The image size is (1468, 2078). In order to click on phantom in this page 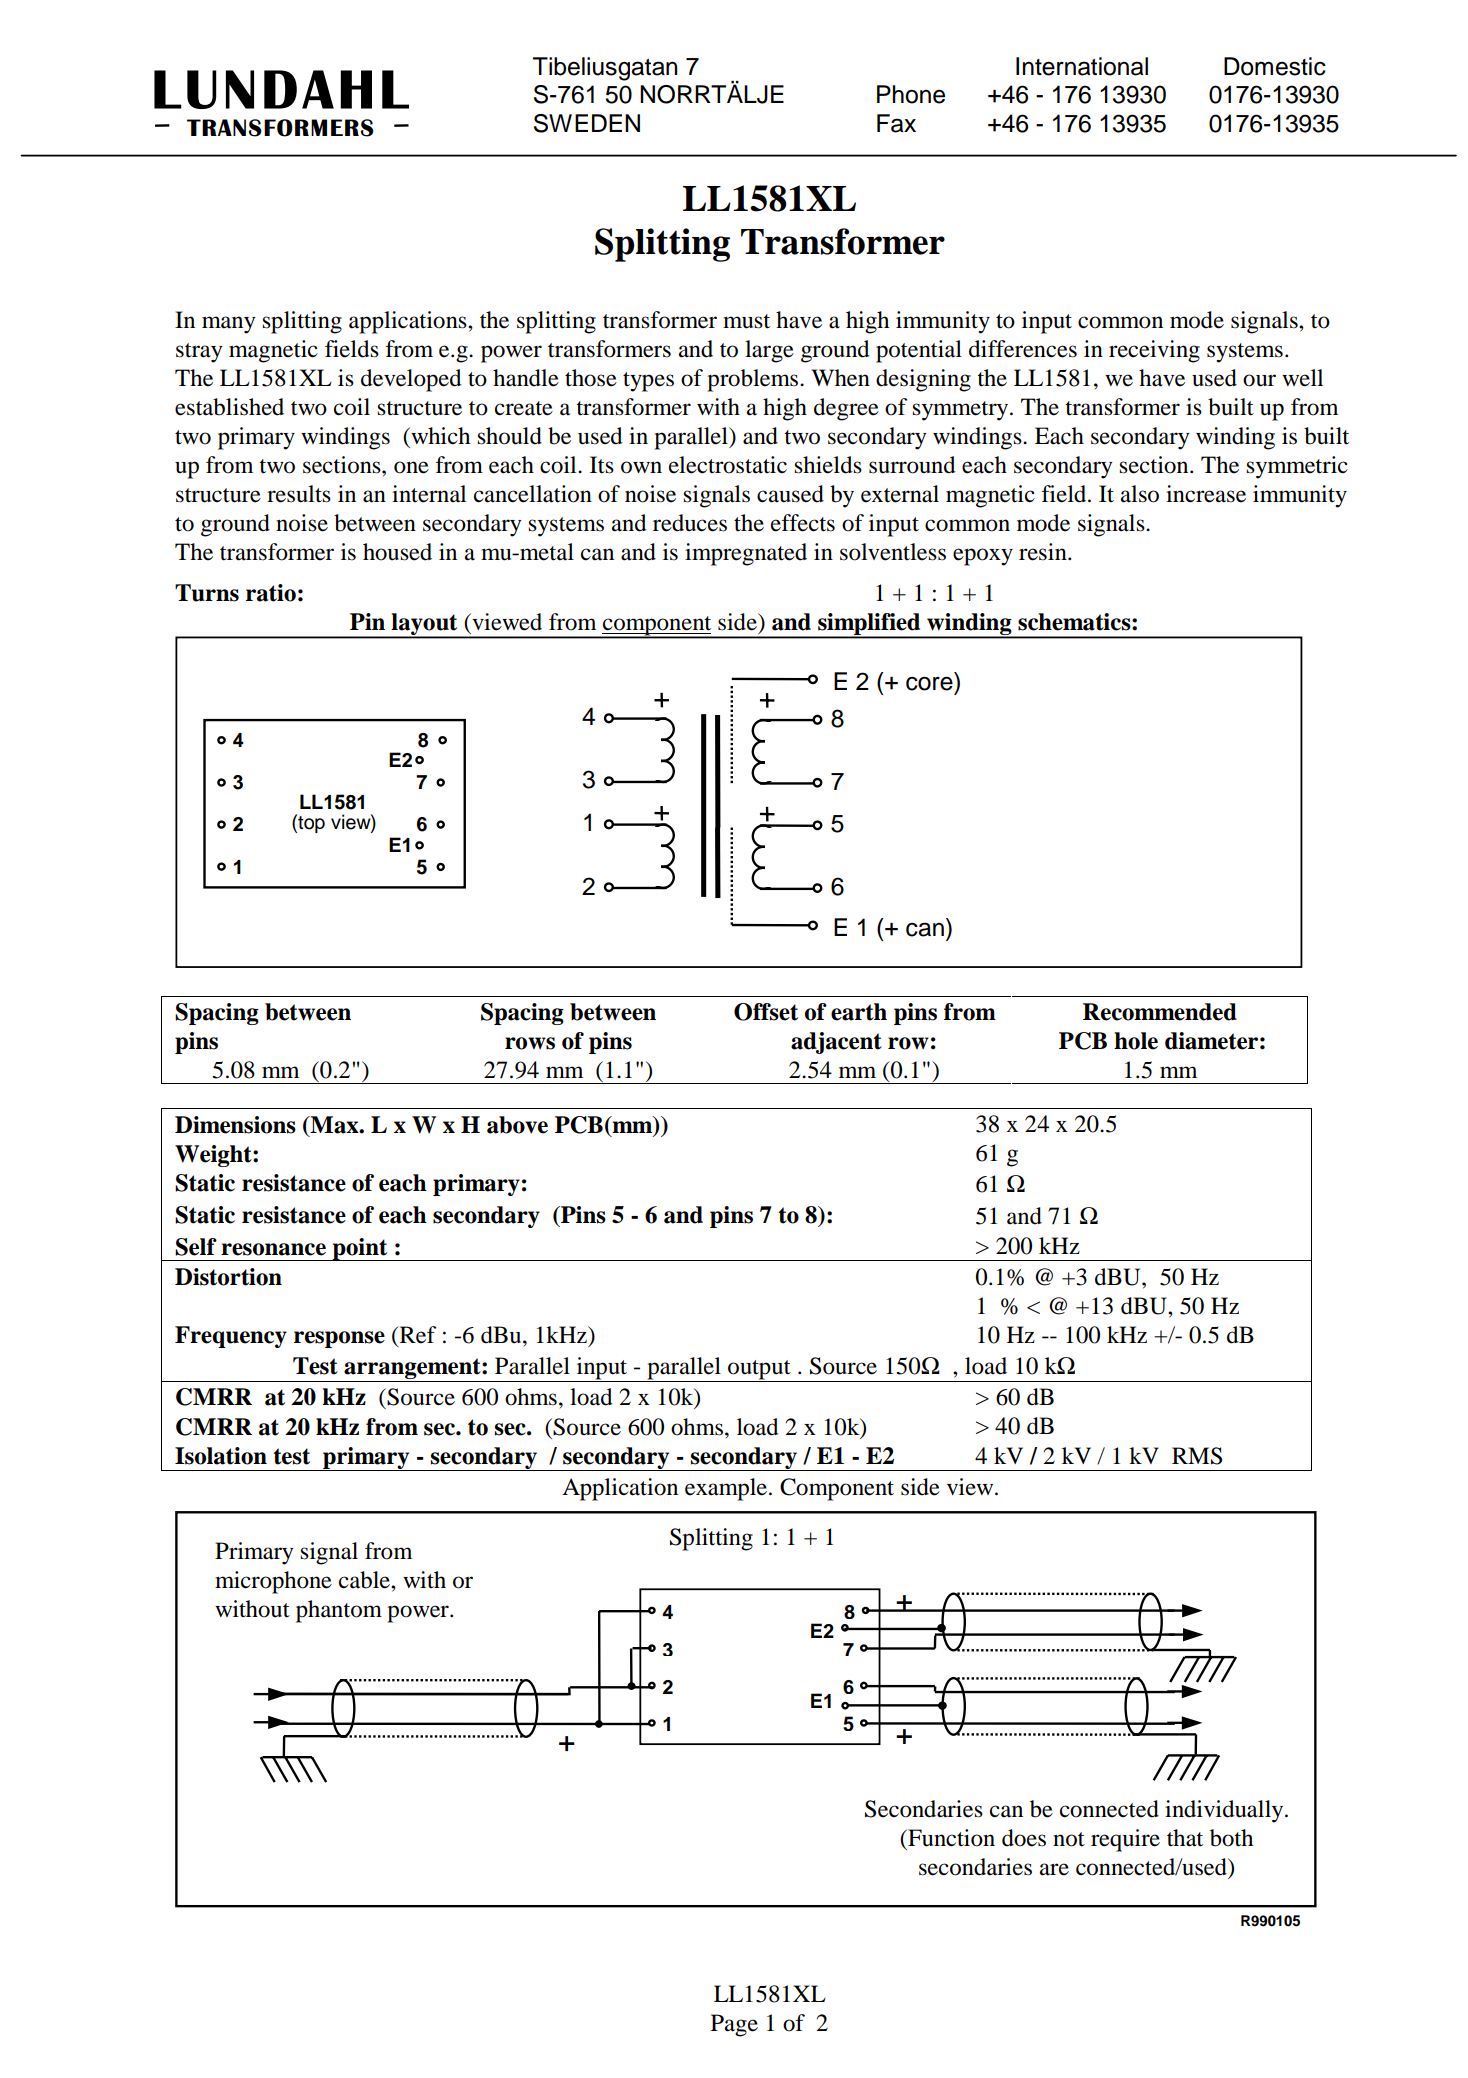, I will do `click(339, 1611)`.
